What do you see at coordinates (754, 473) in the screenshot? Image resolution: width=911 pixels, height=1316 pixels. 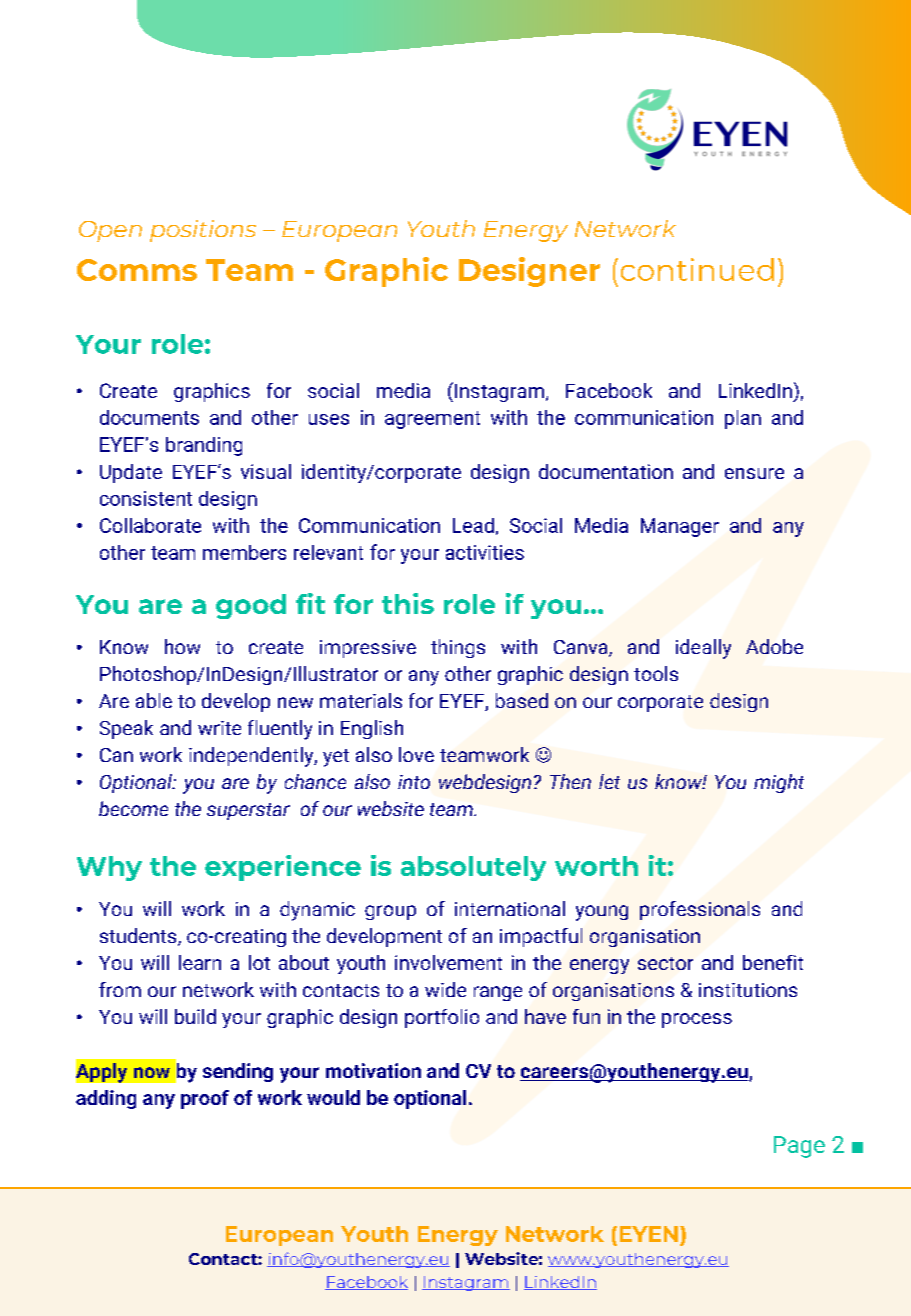 I see `ensure` at bounding box center [754, 473].
